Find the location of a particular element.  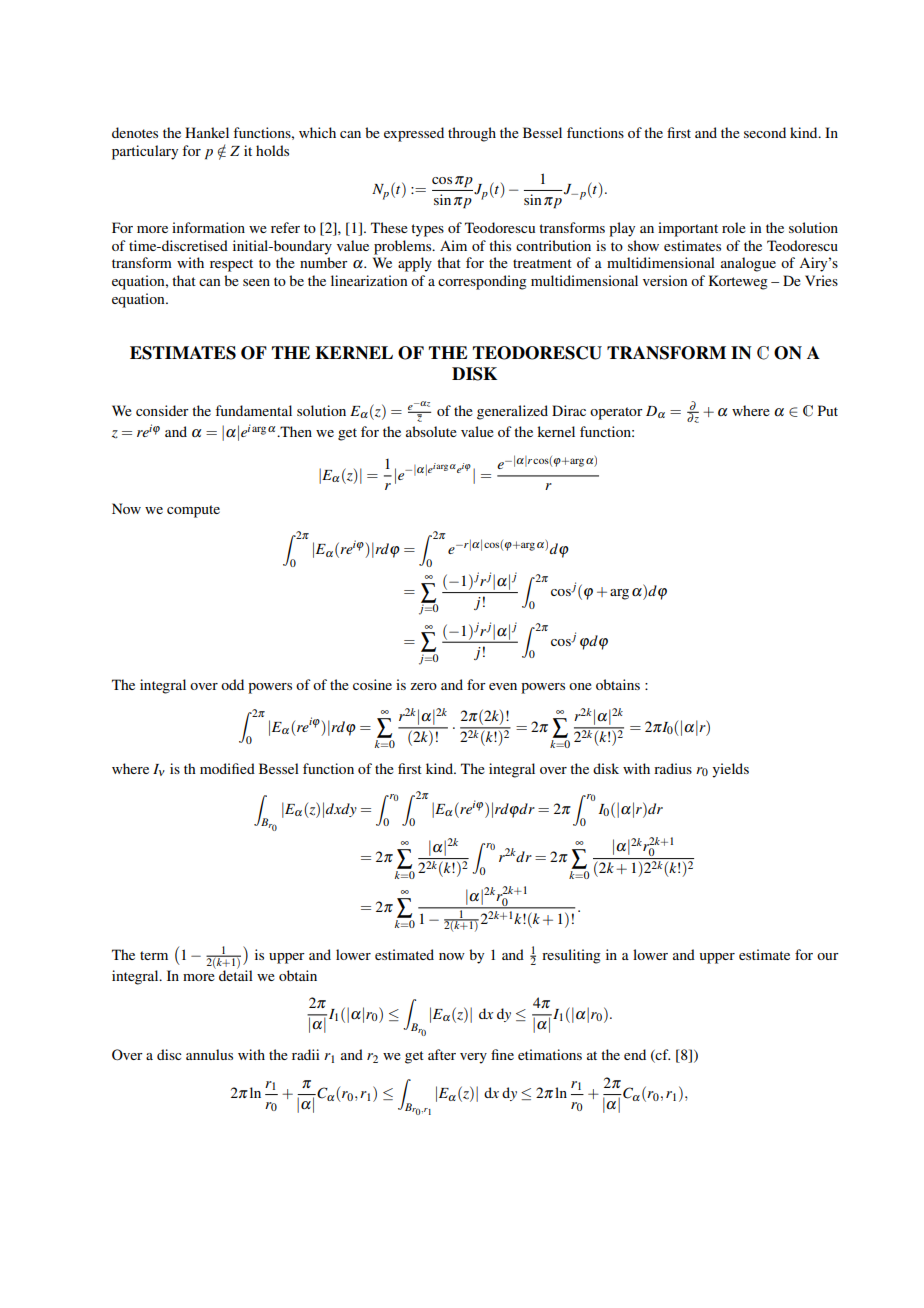

generalized is located at coordinates (512, 412).
